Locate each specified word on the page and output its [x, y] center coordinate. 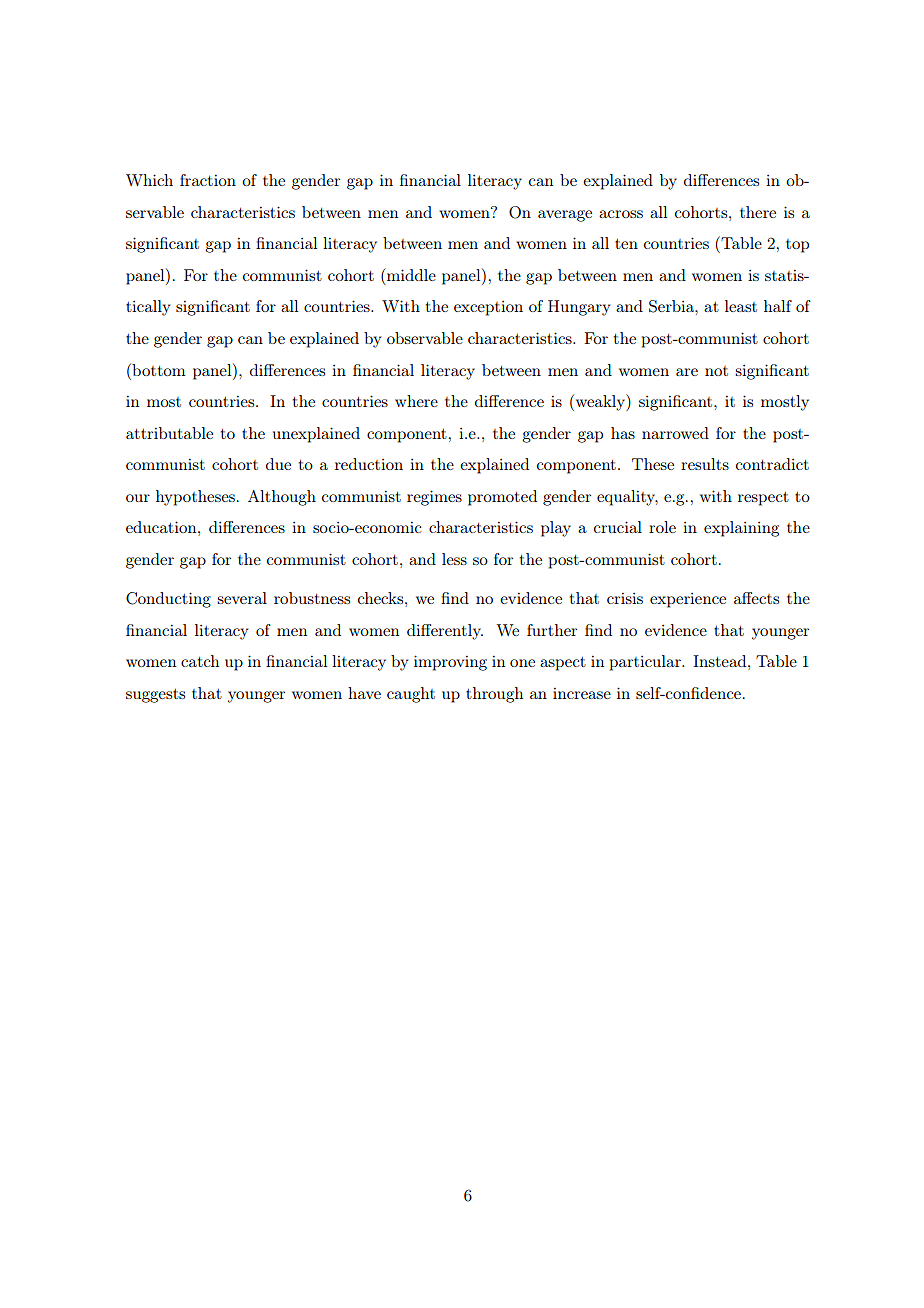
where [416, 401]
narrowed [675, 433]
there [758, 212]
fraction [208, 180]
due [278, 464]
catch [200, 661]
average [565, 216]
